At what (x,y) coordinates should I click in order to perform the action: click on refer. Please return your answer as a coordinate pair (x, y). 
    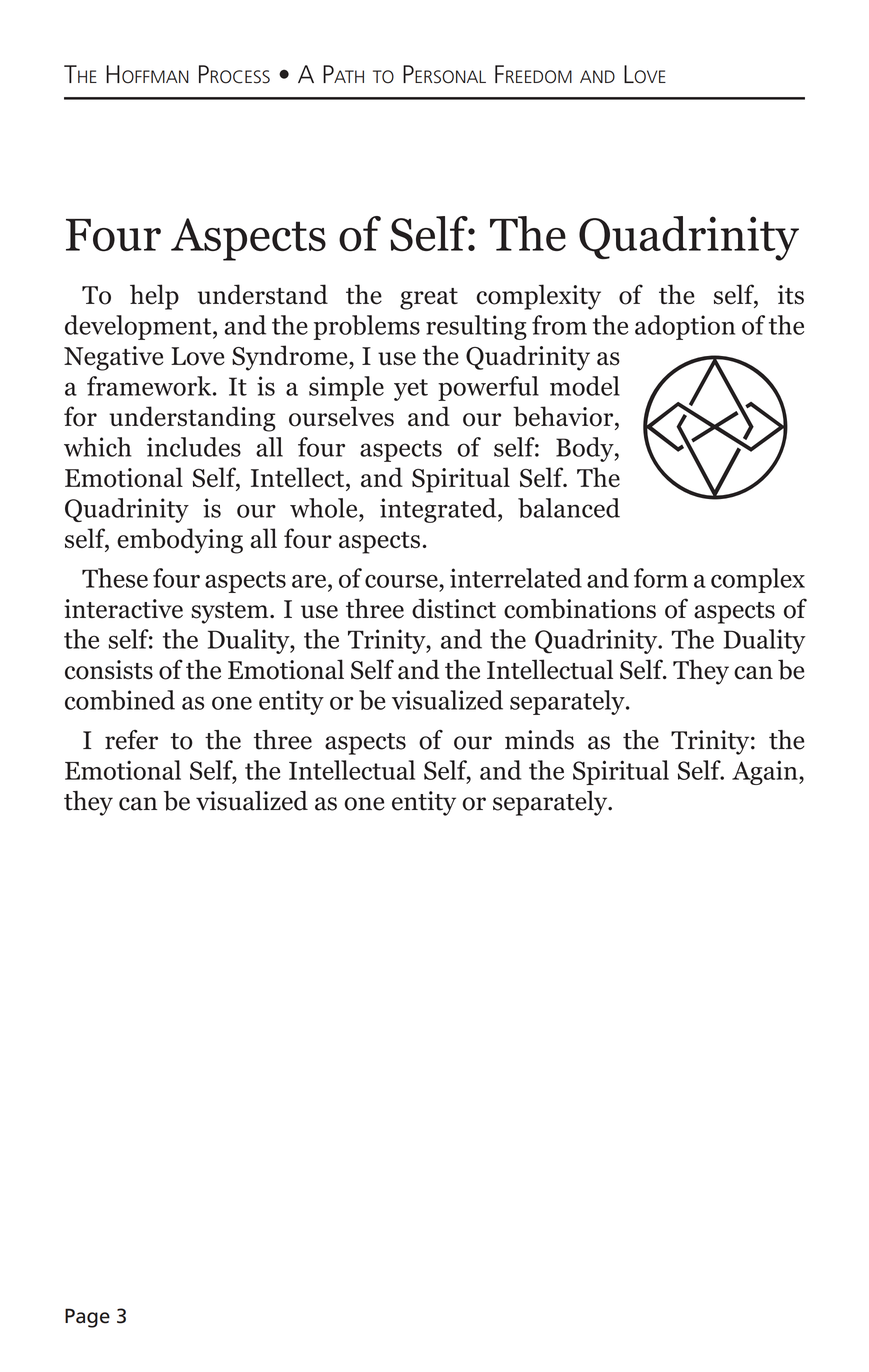
    Looking at the image, I should click on (131, 740).
